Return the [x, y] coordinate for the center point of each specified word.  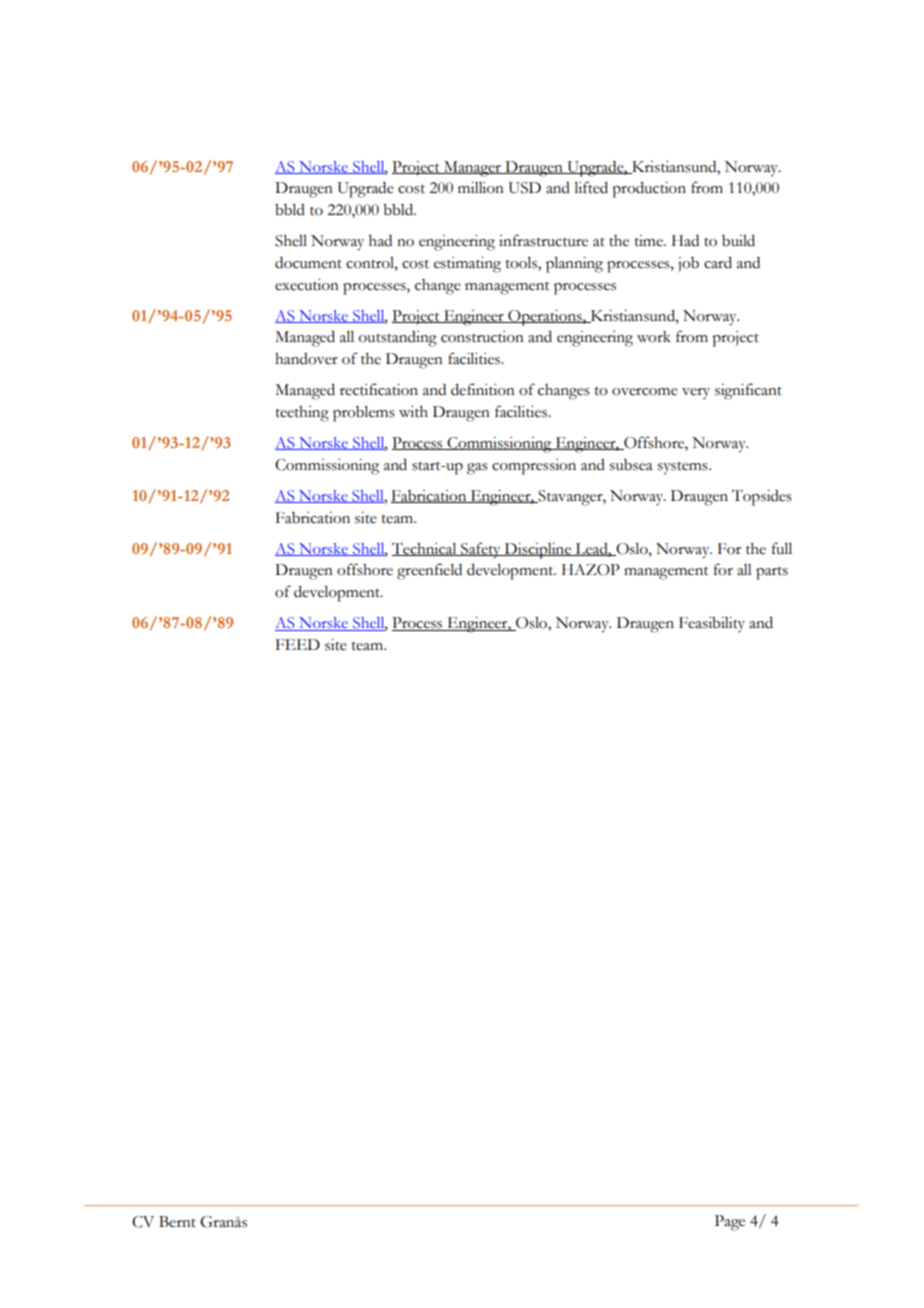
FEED [298, 644]
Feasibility [712, 624]
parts [772, 573]
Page [730, 1223]
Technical [425, 549]
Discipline [538, 551]
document [308, 263]
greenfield [429, 571]
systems [684, 468]
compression [534, 467]
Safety [481, 550]
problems [364, 414]
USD [525, 188]
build [738, 241]
